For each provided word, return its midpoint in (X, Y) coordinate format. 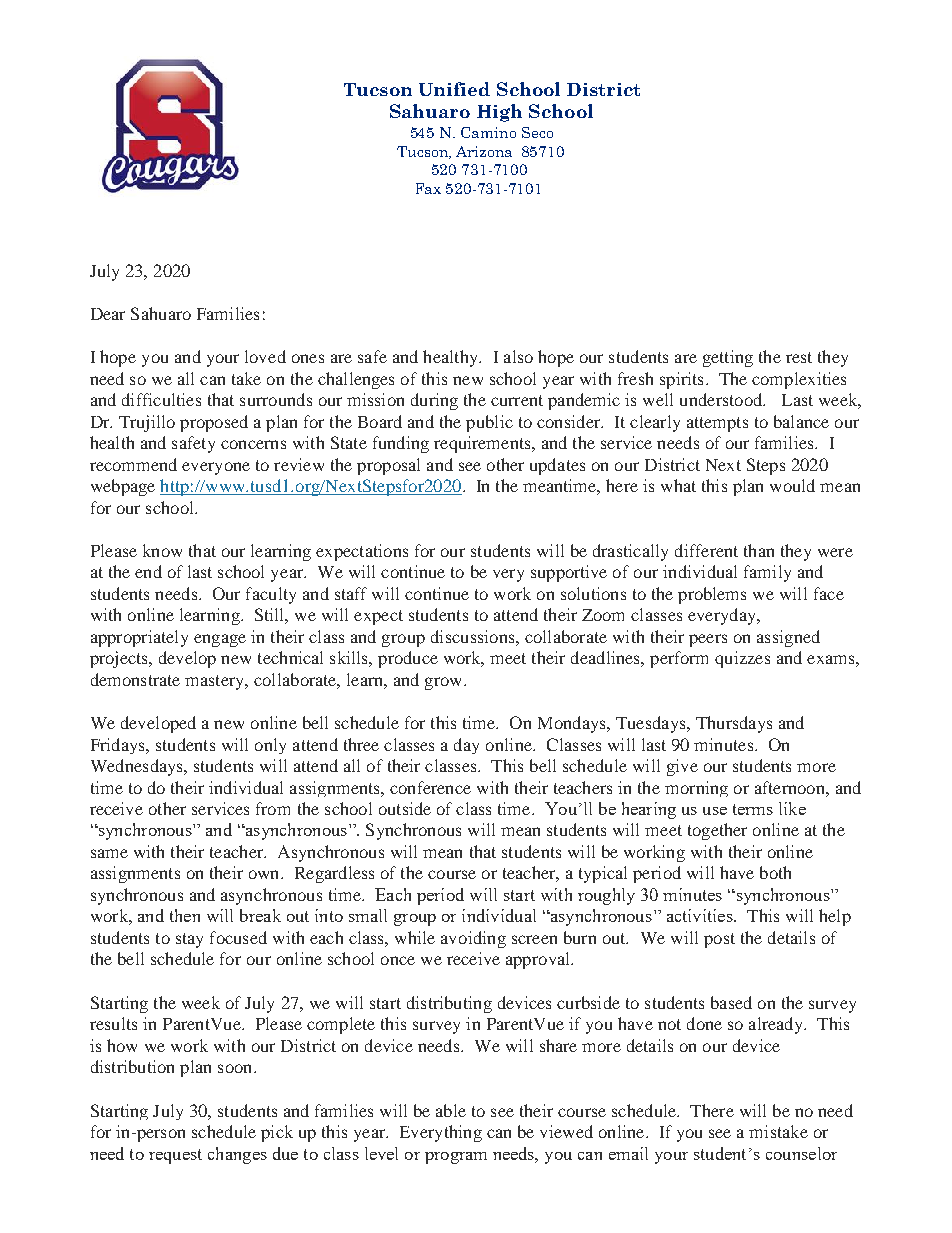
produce (408, 659)
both (775, 872)
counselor (801, 1153)
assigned (788, 638)
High (499, 113)
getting (728, 358)
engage (220, 640)
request (175, 1156)
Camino (488, 132)
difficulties (161, 399)
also (518, 356)
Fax (428, 188)
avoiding (473, 939)
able (451, 1110)
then (185, 915)
